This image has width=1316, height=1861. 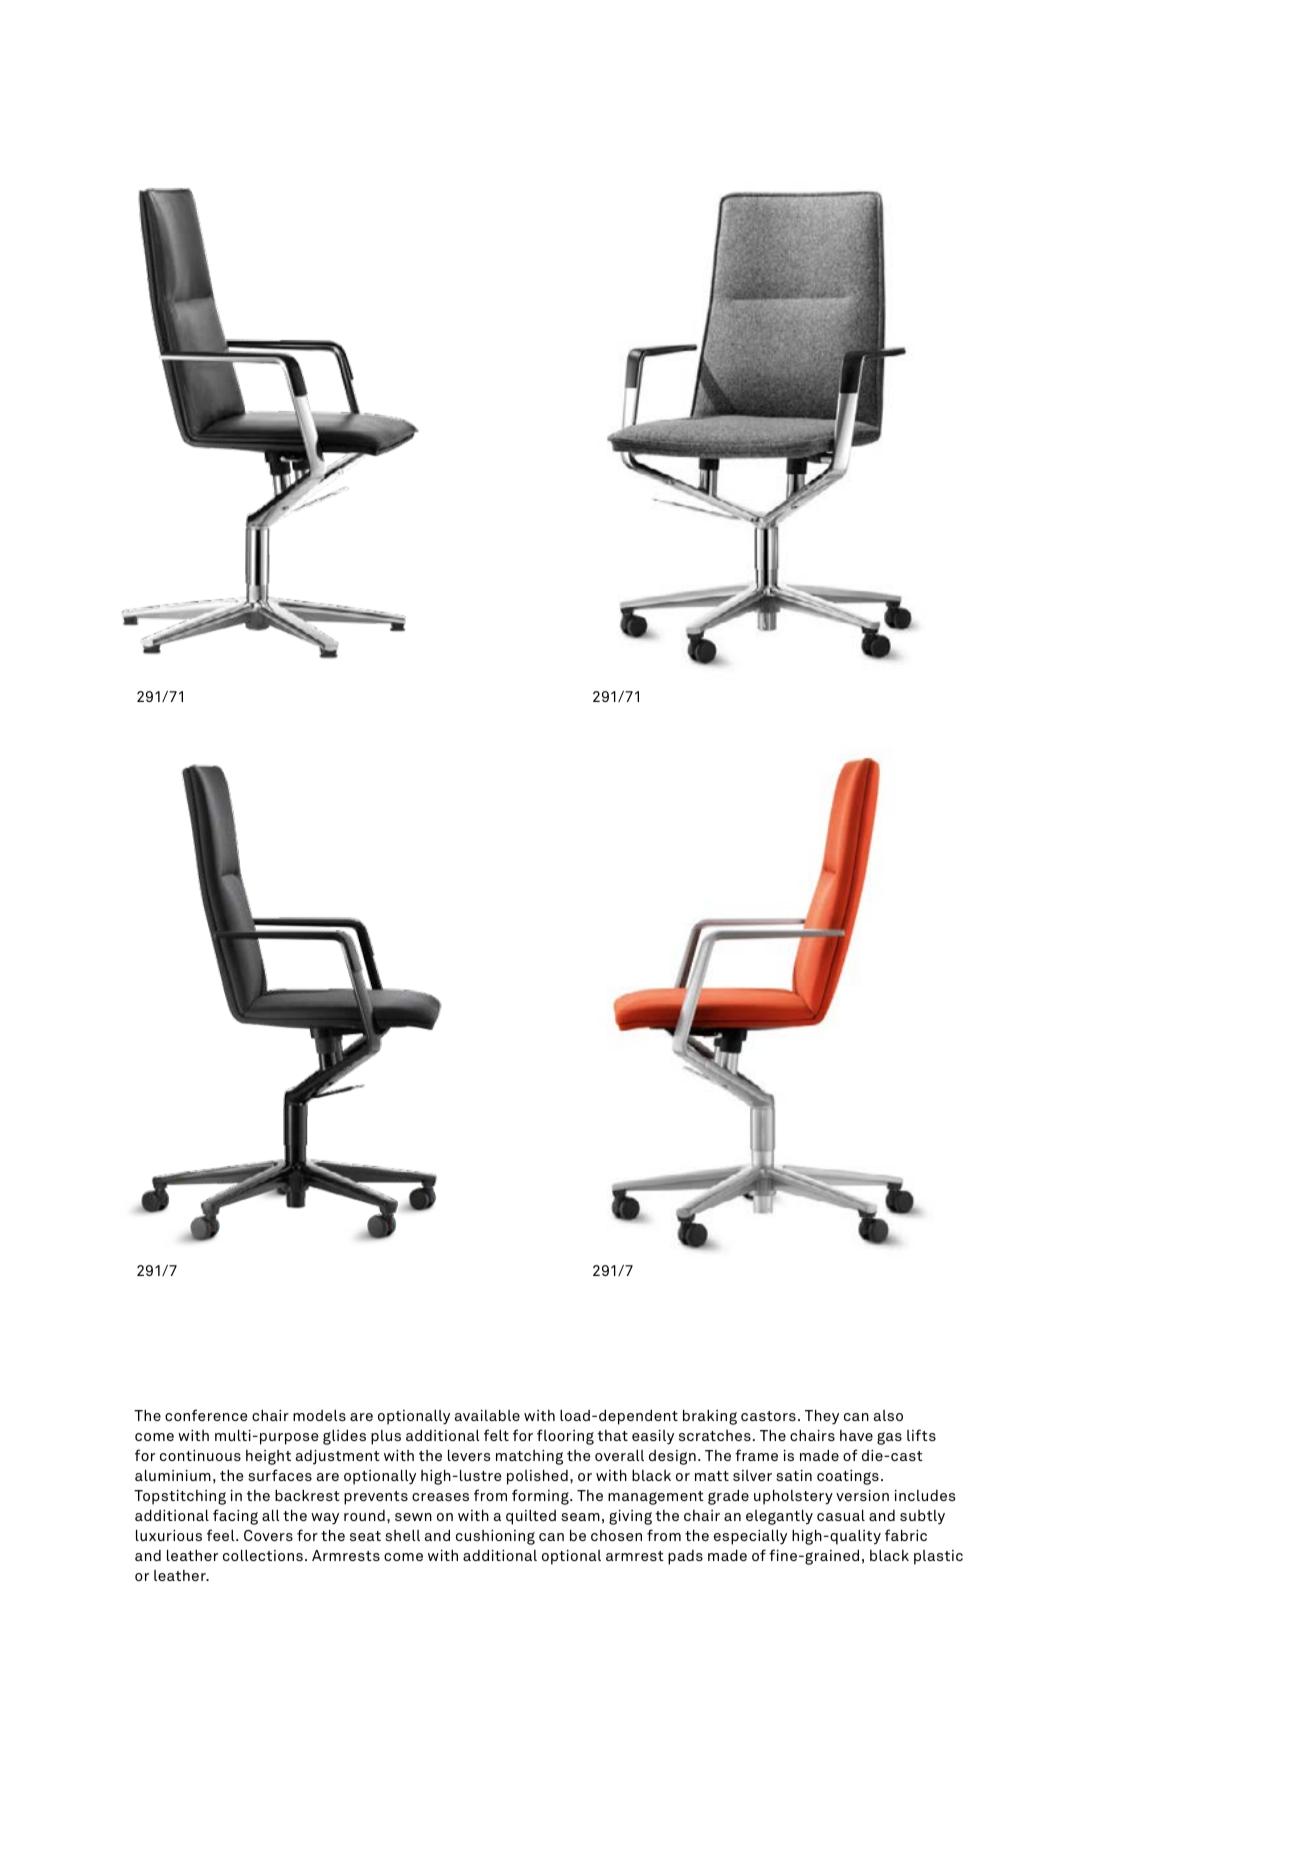 What do you see at coordinates (235, 1517) in the image?
I see `facing` at bounding box center [235, 1517].
